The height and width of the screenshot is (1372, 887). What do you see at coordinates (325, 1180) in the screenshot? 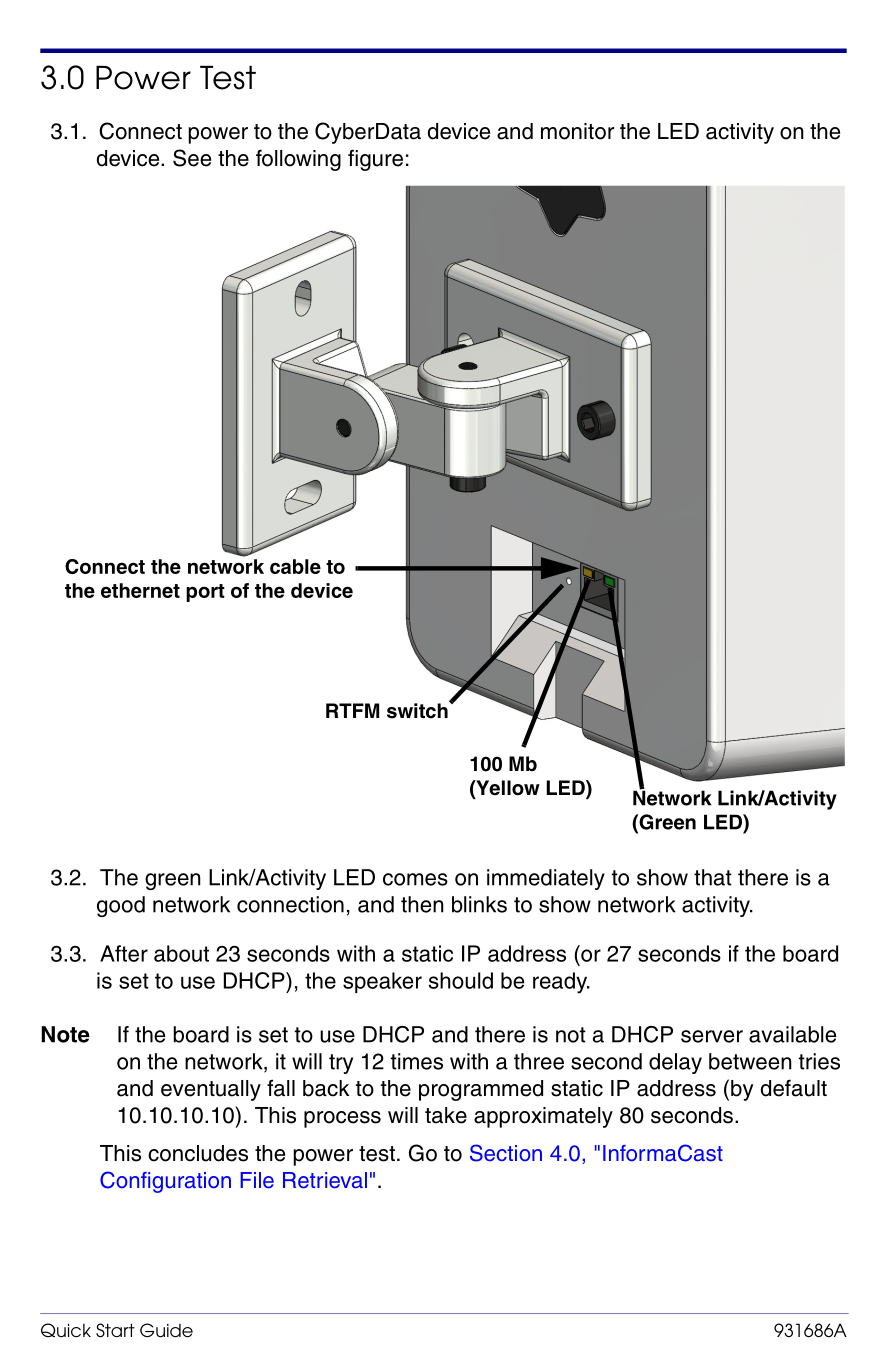
I see `Retrieval` at bounding box center [325, 1180].
